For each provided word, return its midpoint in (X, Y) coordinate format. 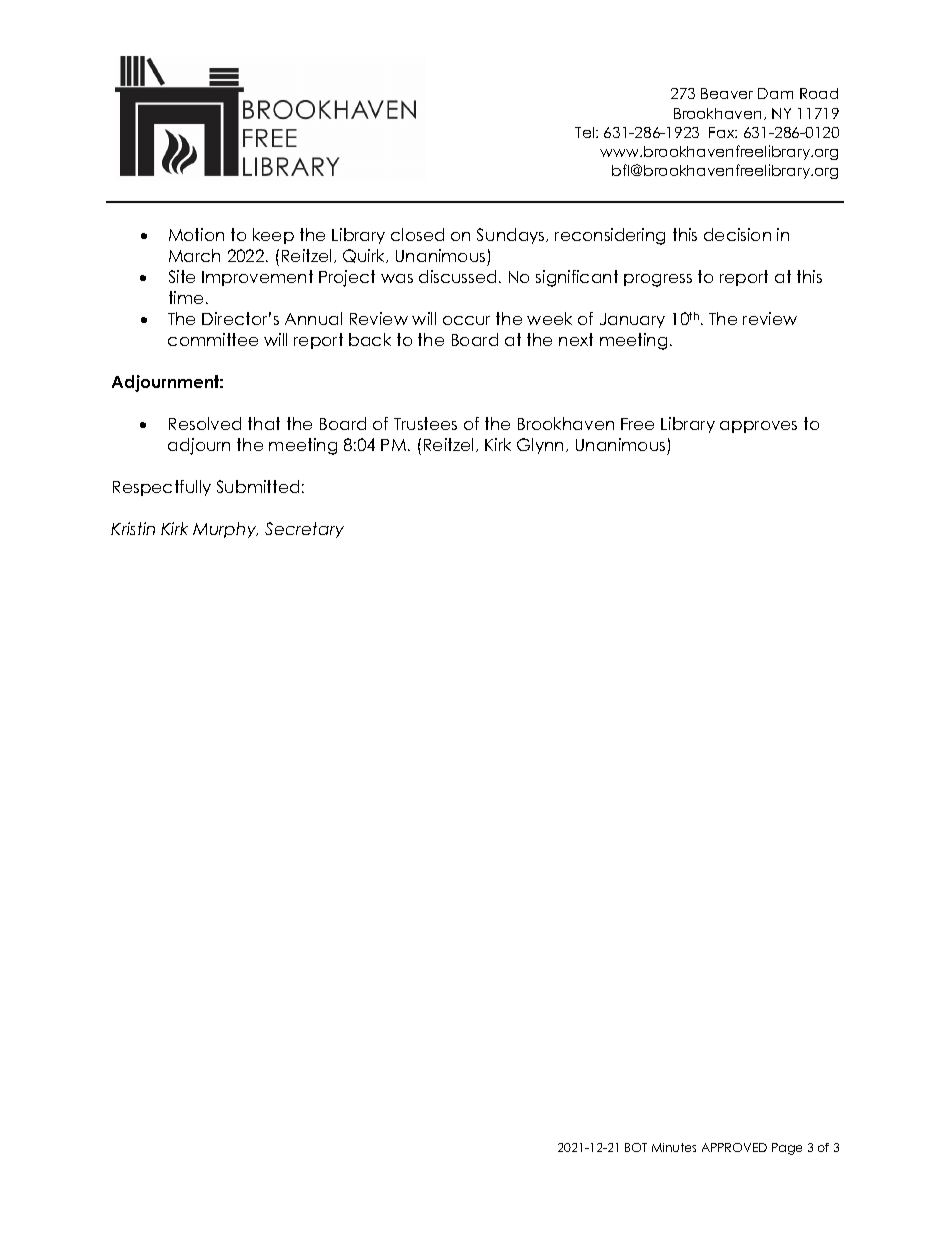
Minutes (674, 1147)
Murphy (225, 530)
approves (758, 427)
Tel (586, 132)
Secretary (304, 530)
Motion (196, 234)
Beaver (727, 93)
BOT (636, 1147)
